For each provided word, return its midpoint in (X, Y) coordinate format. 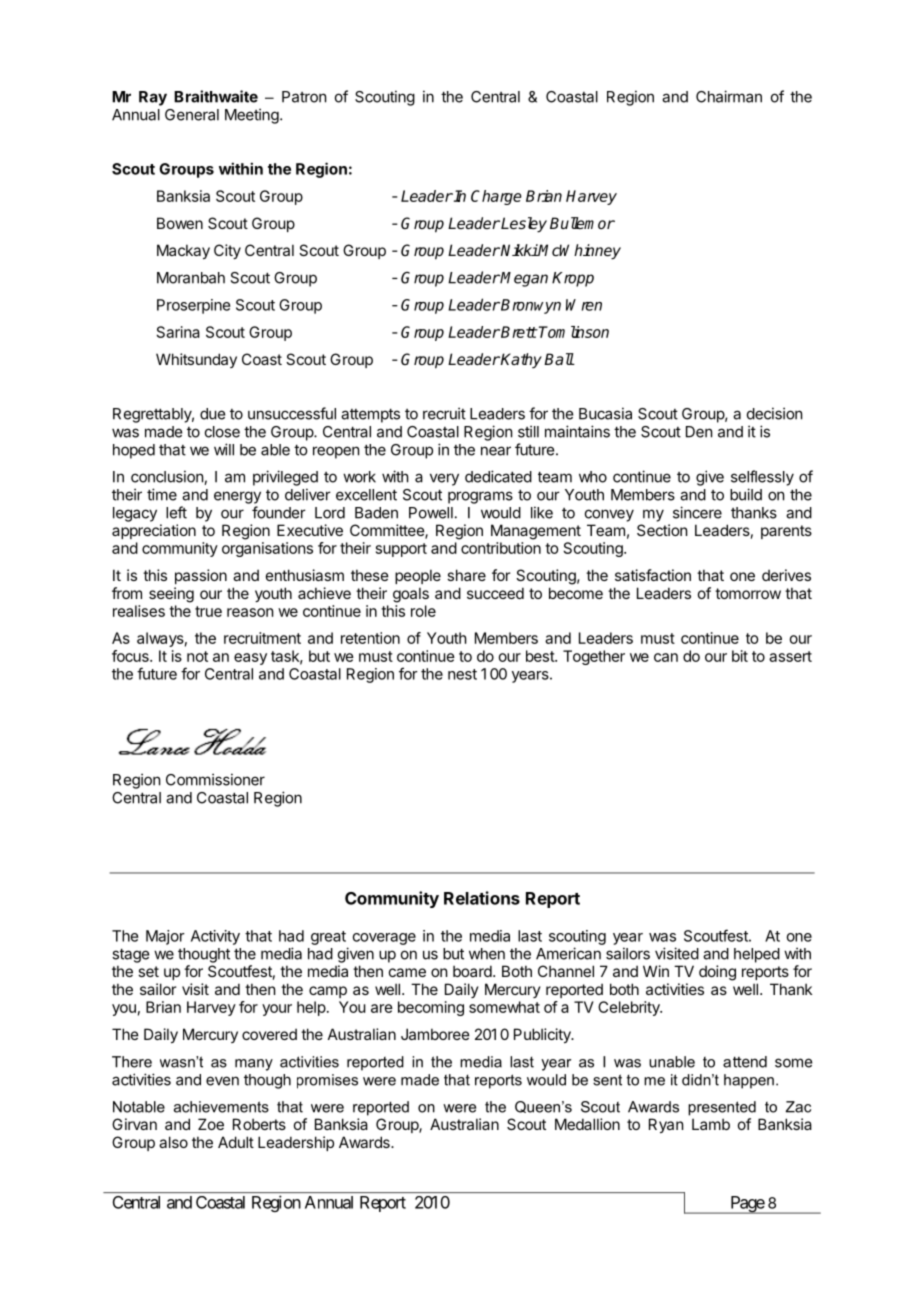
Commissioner (215, 779)
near (496, 451)
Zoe (211, 1124)
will (224, 449)
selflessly (762, 478)
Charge (496, 197)
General (192, 115)
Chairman (729, 96)
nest (462, 674)
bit (740, 656)
